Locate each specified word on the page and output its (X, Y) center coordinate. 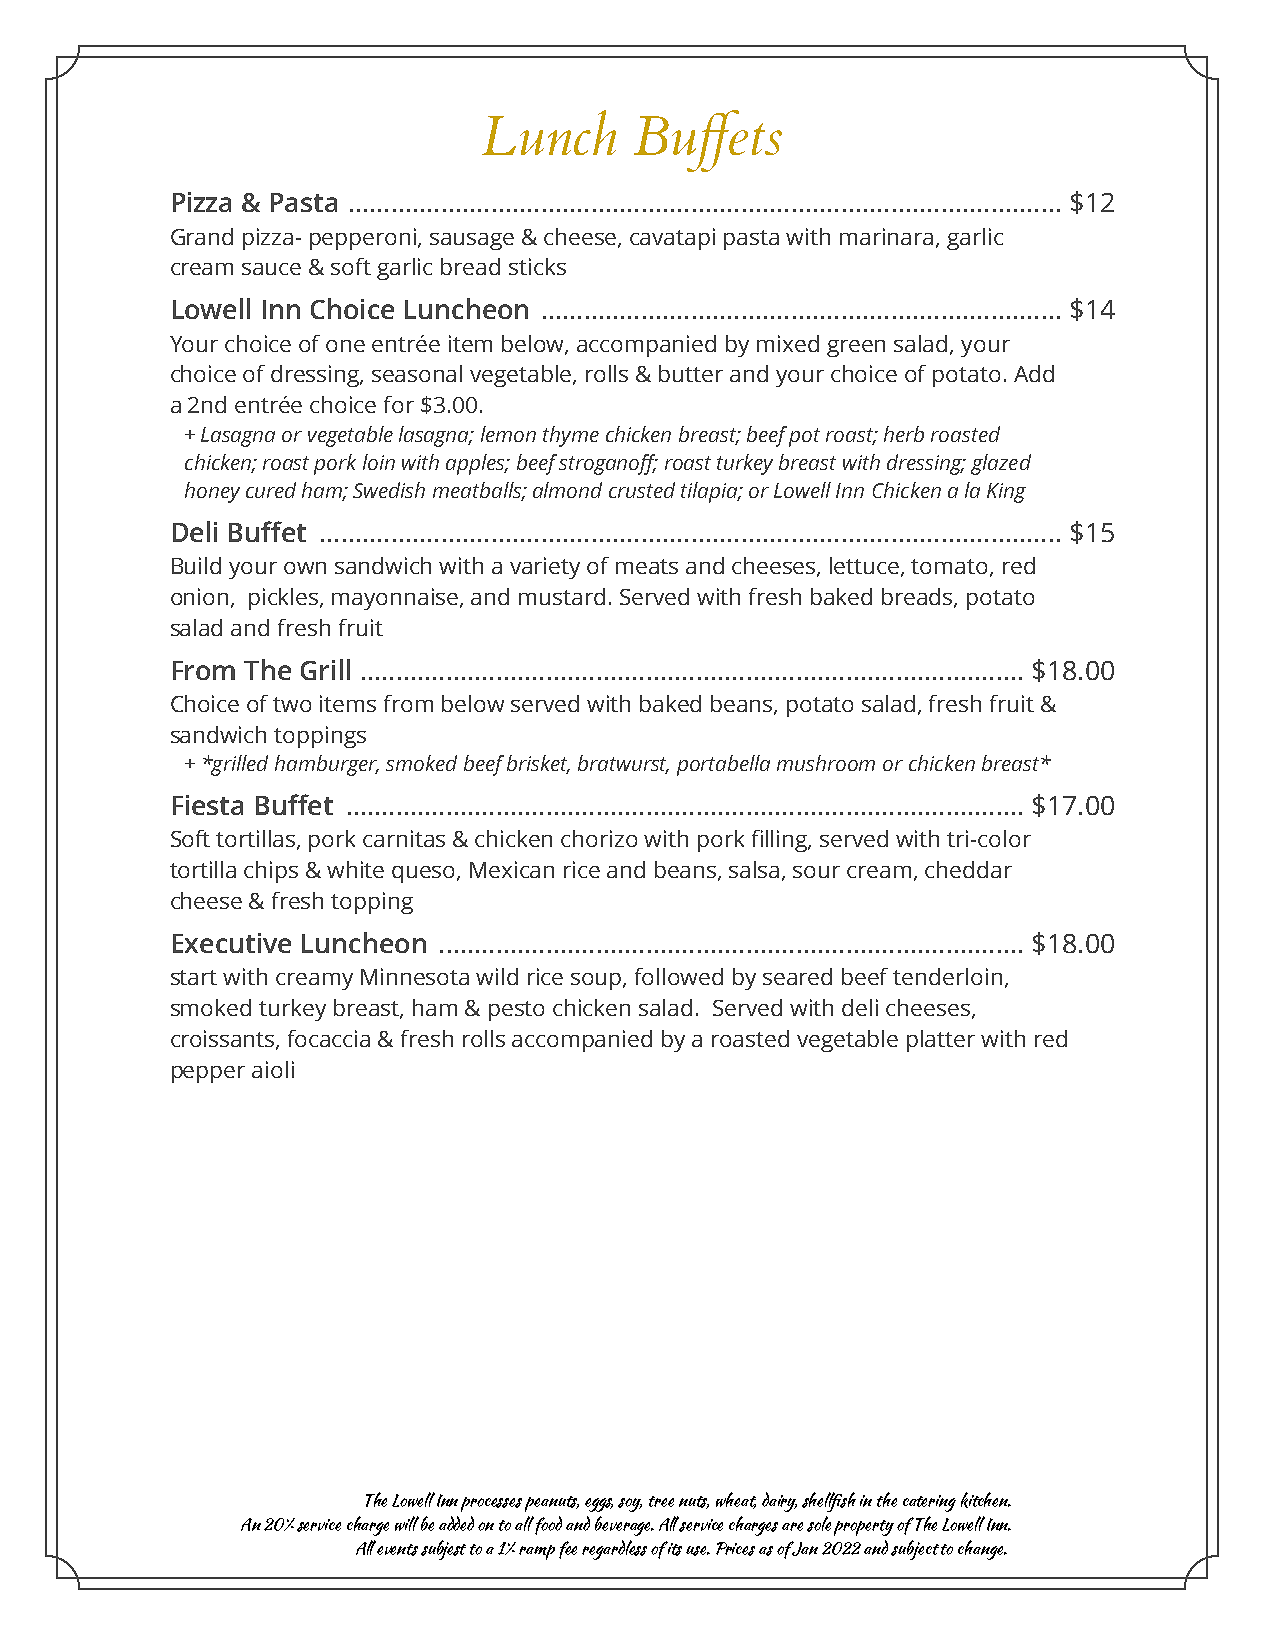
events (397, 1550)
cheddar (968, 869)
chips (271, 872)
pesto (516, 1011)
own (305, 568)
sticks (537, 266)
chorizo (599, 838)
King (1006, 493)
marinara (886, 236)
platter (941, 1041)
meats (647, 566)
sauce (271, 269)
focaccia (329, 1038)
